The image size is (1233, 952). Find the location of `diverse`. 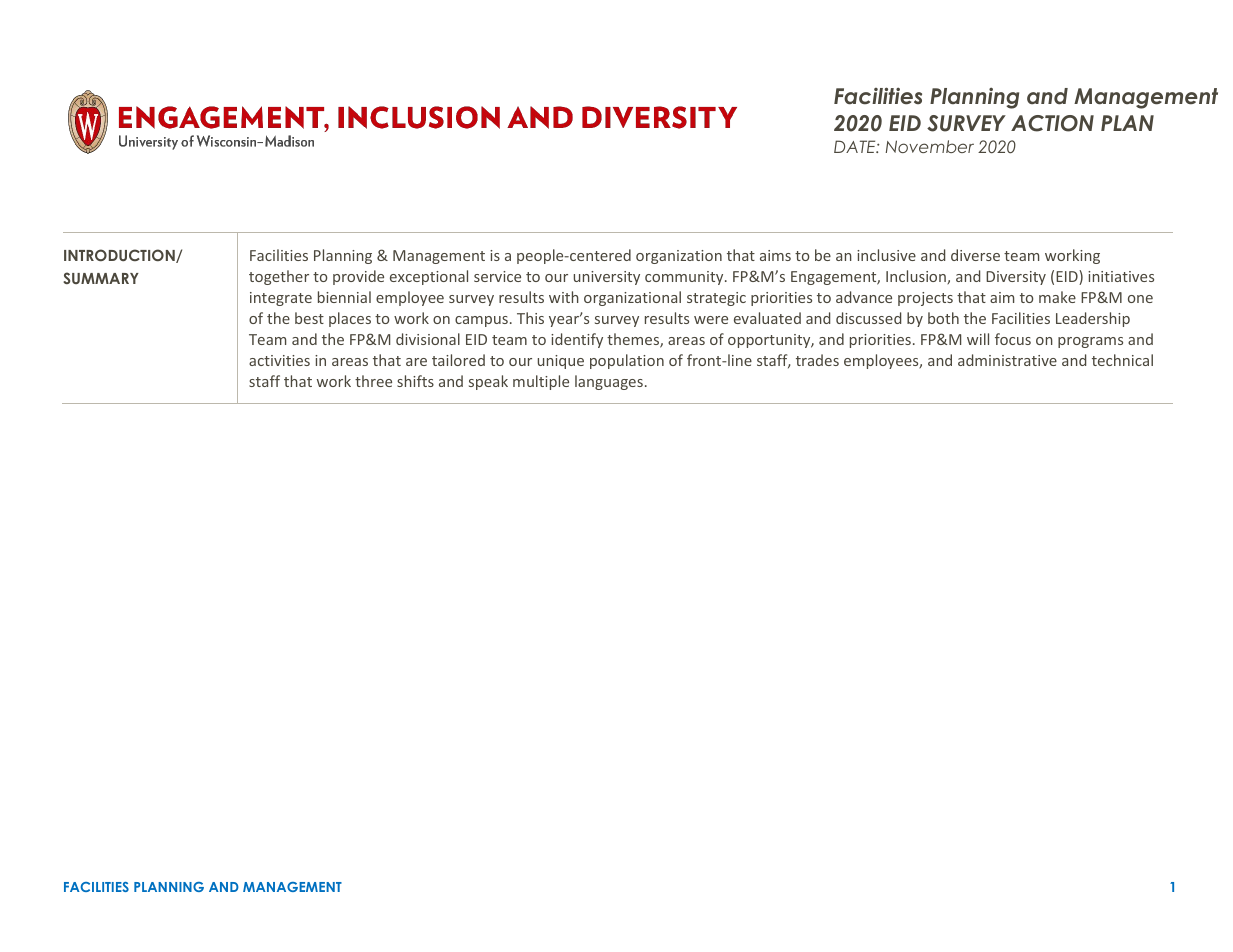

diverse is located at coordinates (975, 255).
